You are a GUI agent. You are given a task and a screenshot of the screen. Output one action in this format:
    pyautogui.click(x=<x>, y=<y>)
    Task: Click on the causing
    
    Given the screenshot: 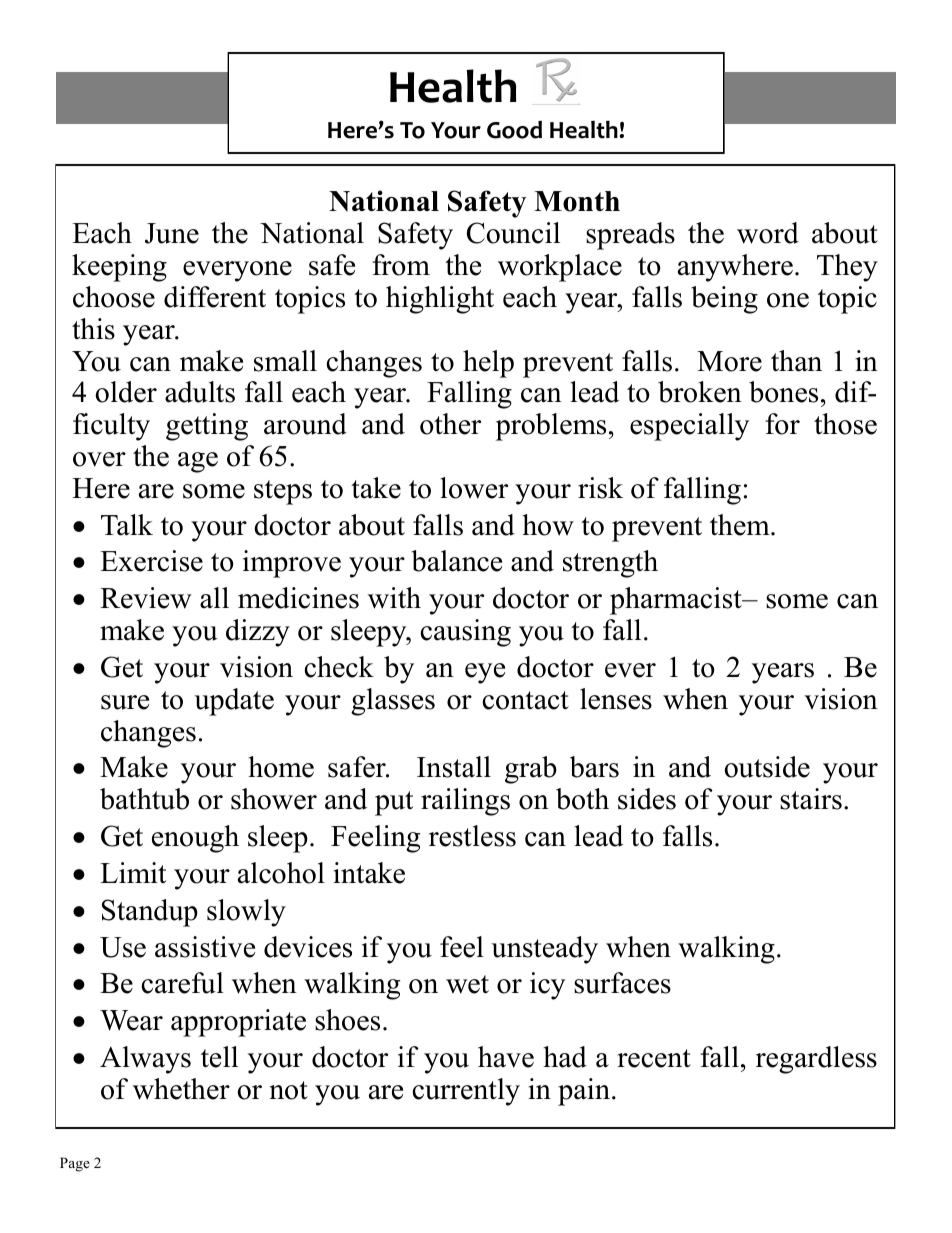 What is the action you would take?
    pyautogui.click(x=465, y=633)
